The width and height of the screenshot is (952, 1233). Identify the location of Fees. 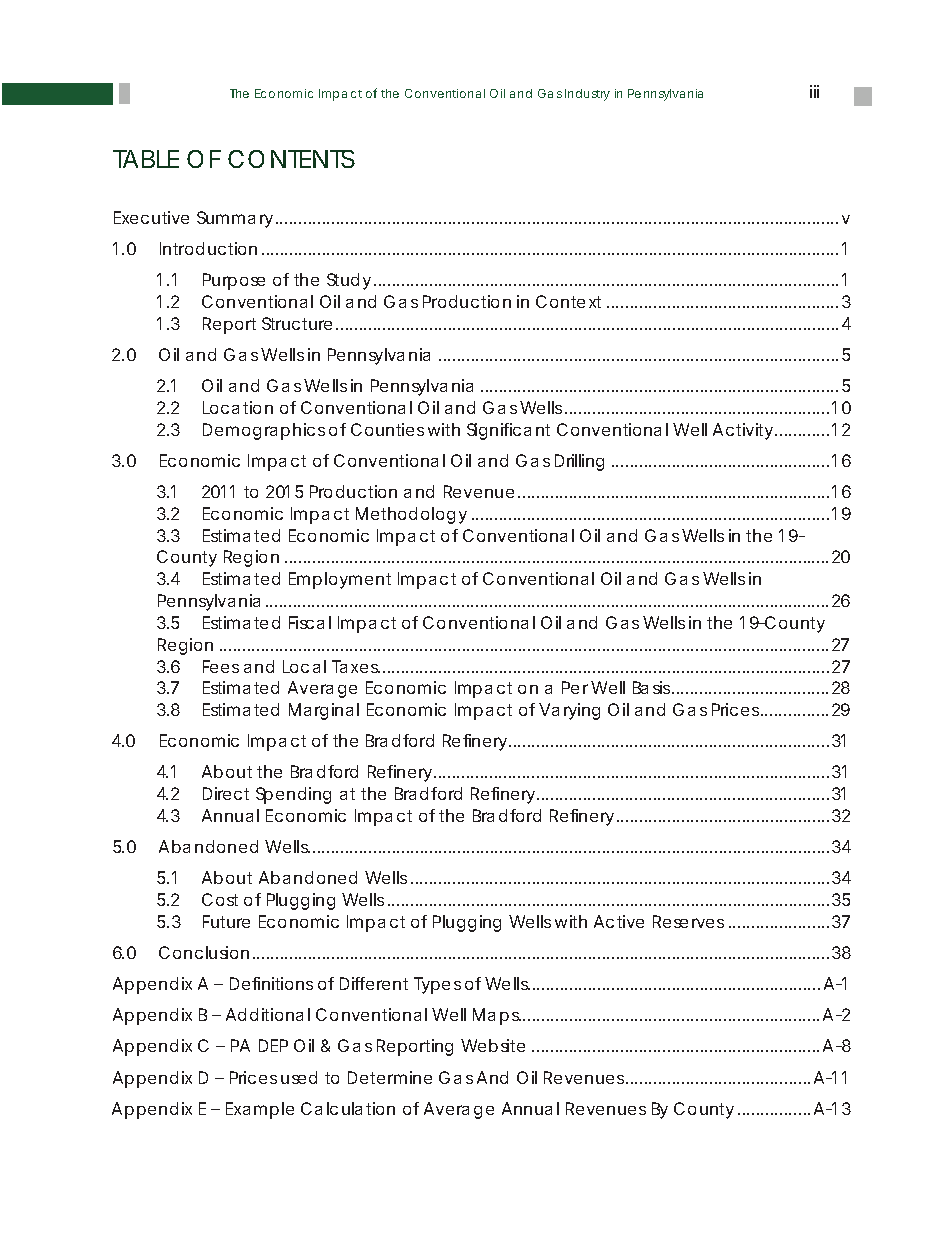
(221, 666).
